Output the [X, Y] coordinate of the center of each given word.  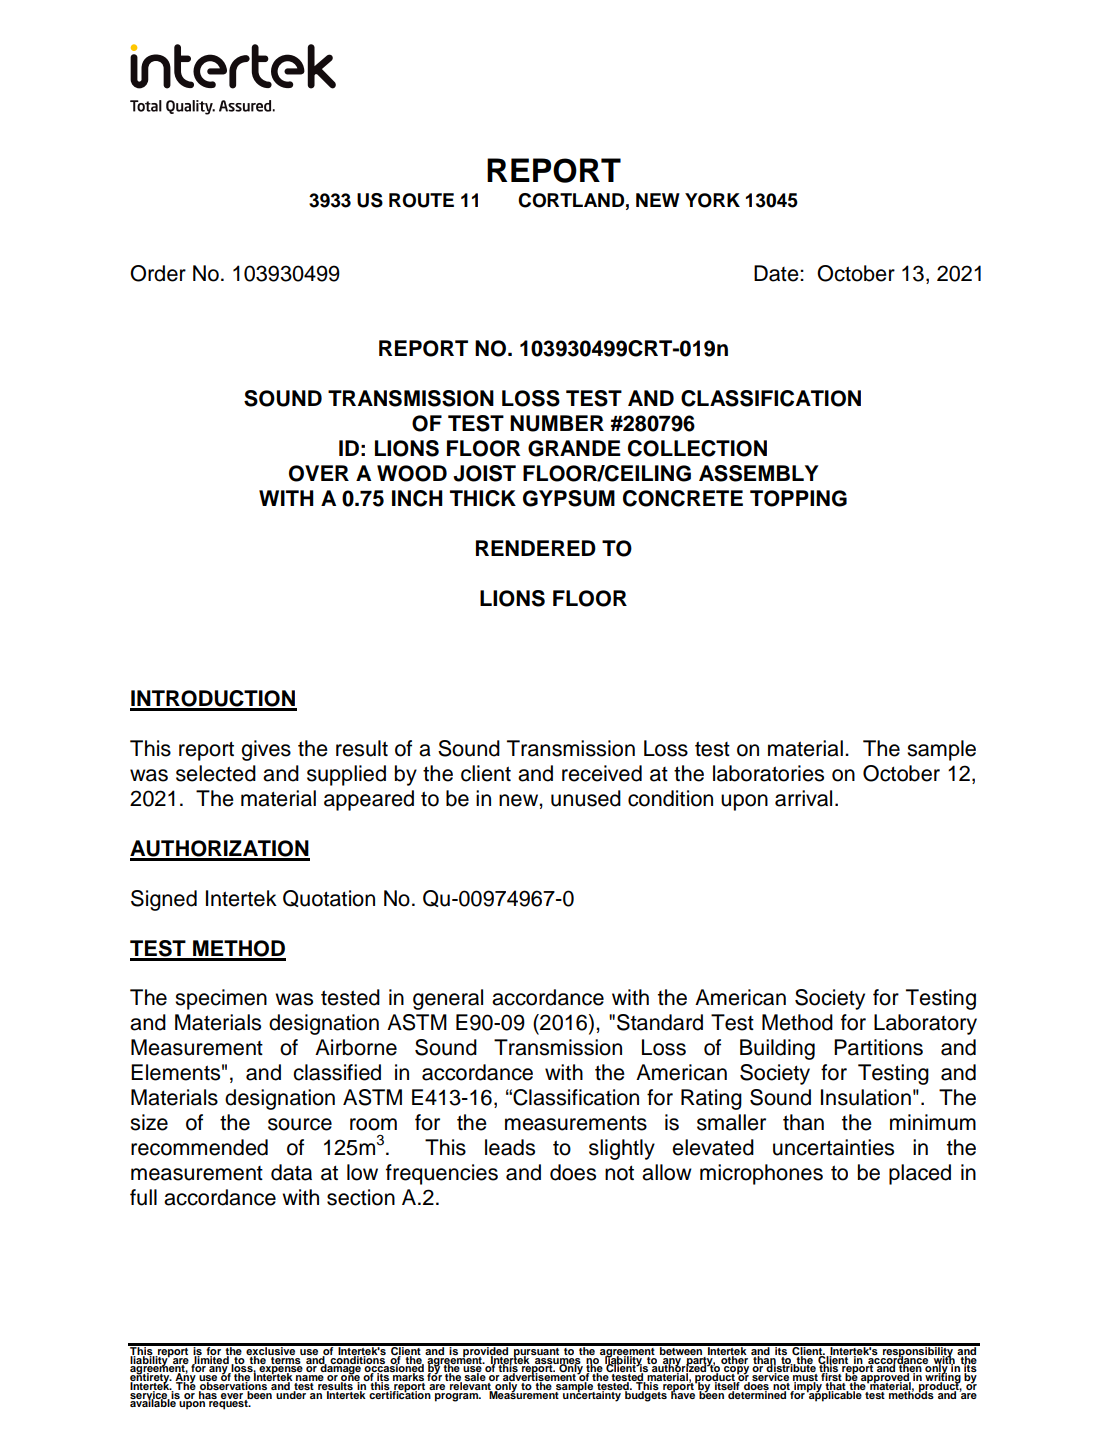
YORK [712, 200]
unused [586, 798]
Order [158, 273]
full [143, 1197]
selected [216, 773]
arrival [803, 798]
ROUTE [421, 200]
